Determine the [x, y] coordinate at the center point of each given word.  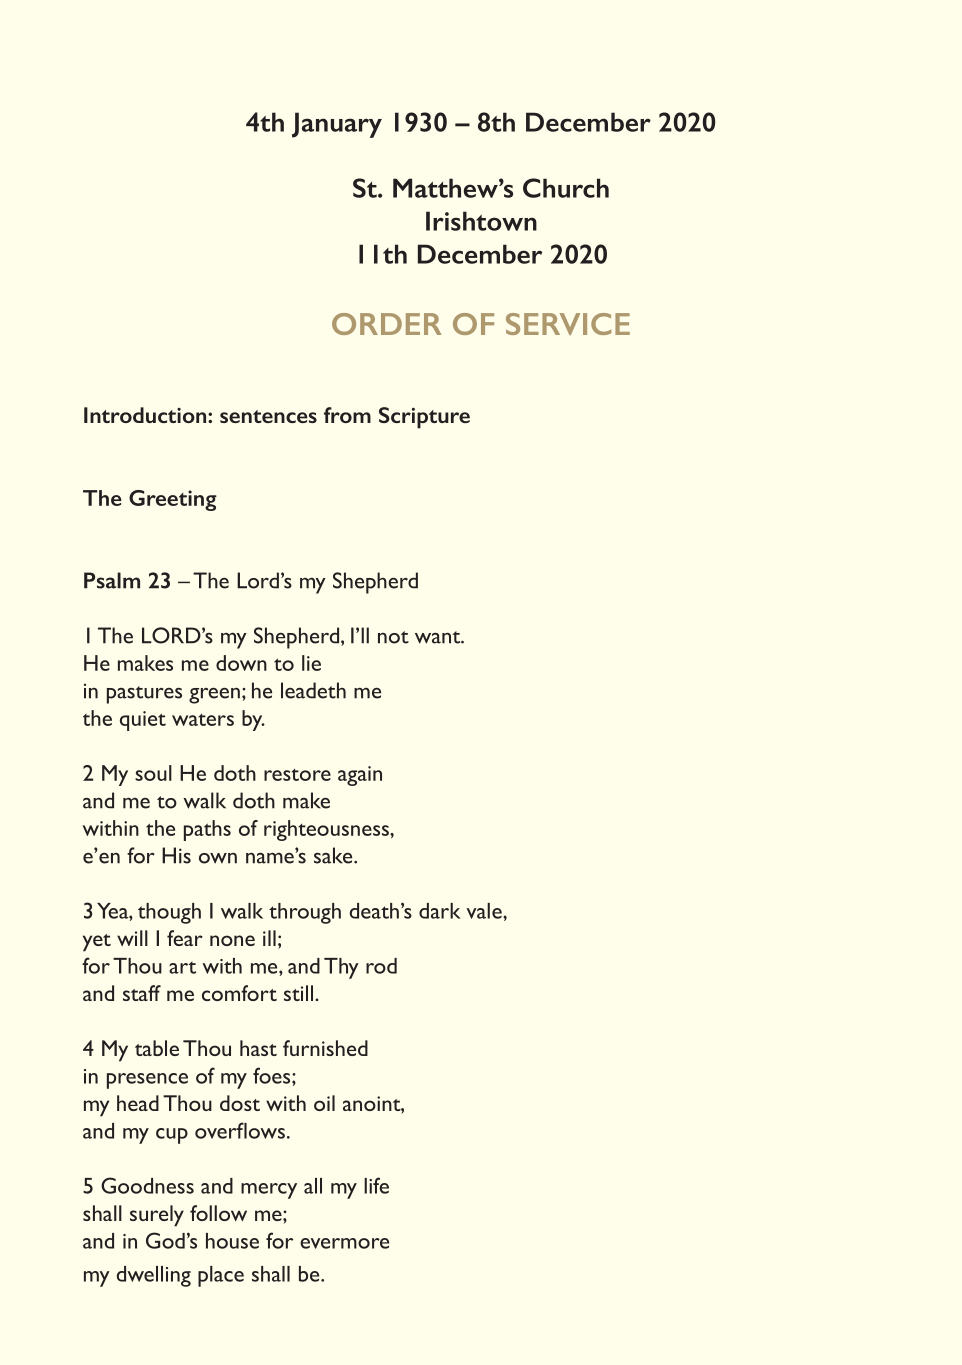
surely [157, 1216]
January [337, 125]
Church [566, 188]
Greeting [173, 500]
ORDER [387, 324]
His [176, 855]
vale [485, 911]
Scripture [424, 418]
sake [334, 855]
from [347, 415]
